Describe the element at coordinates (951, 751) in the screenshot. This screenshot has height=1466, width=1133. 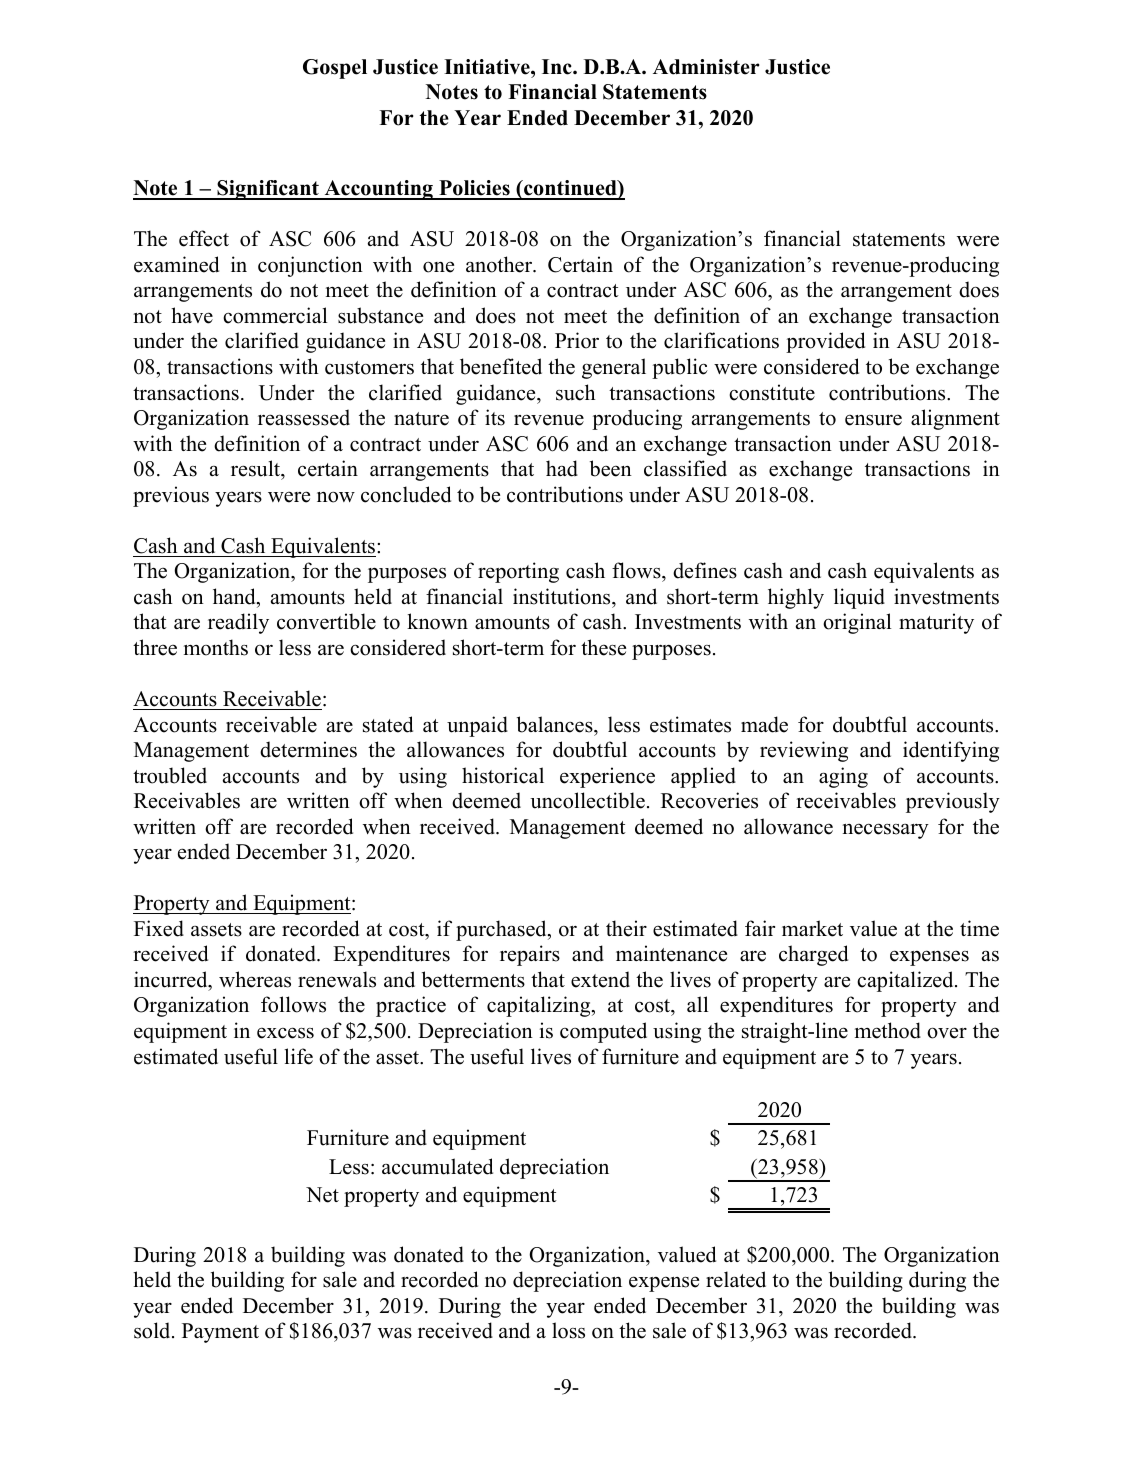
I see `identifying` at that location.
